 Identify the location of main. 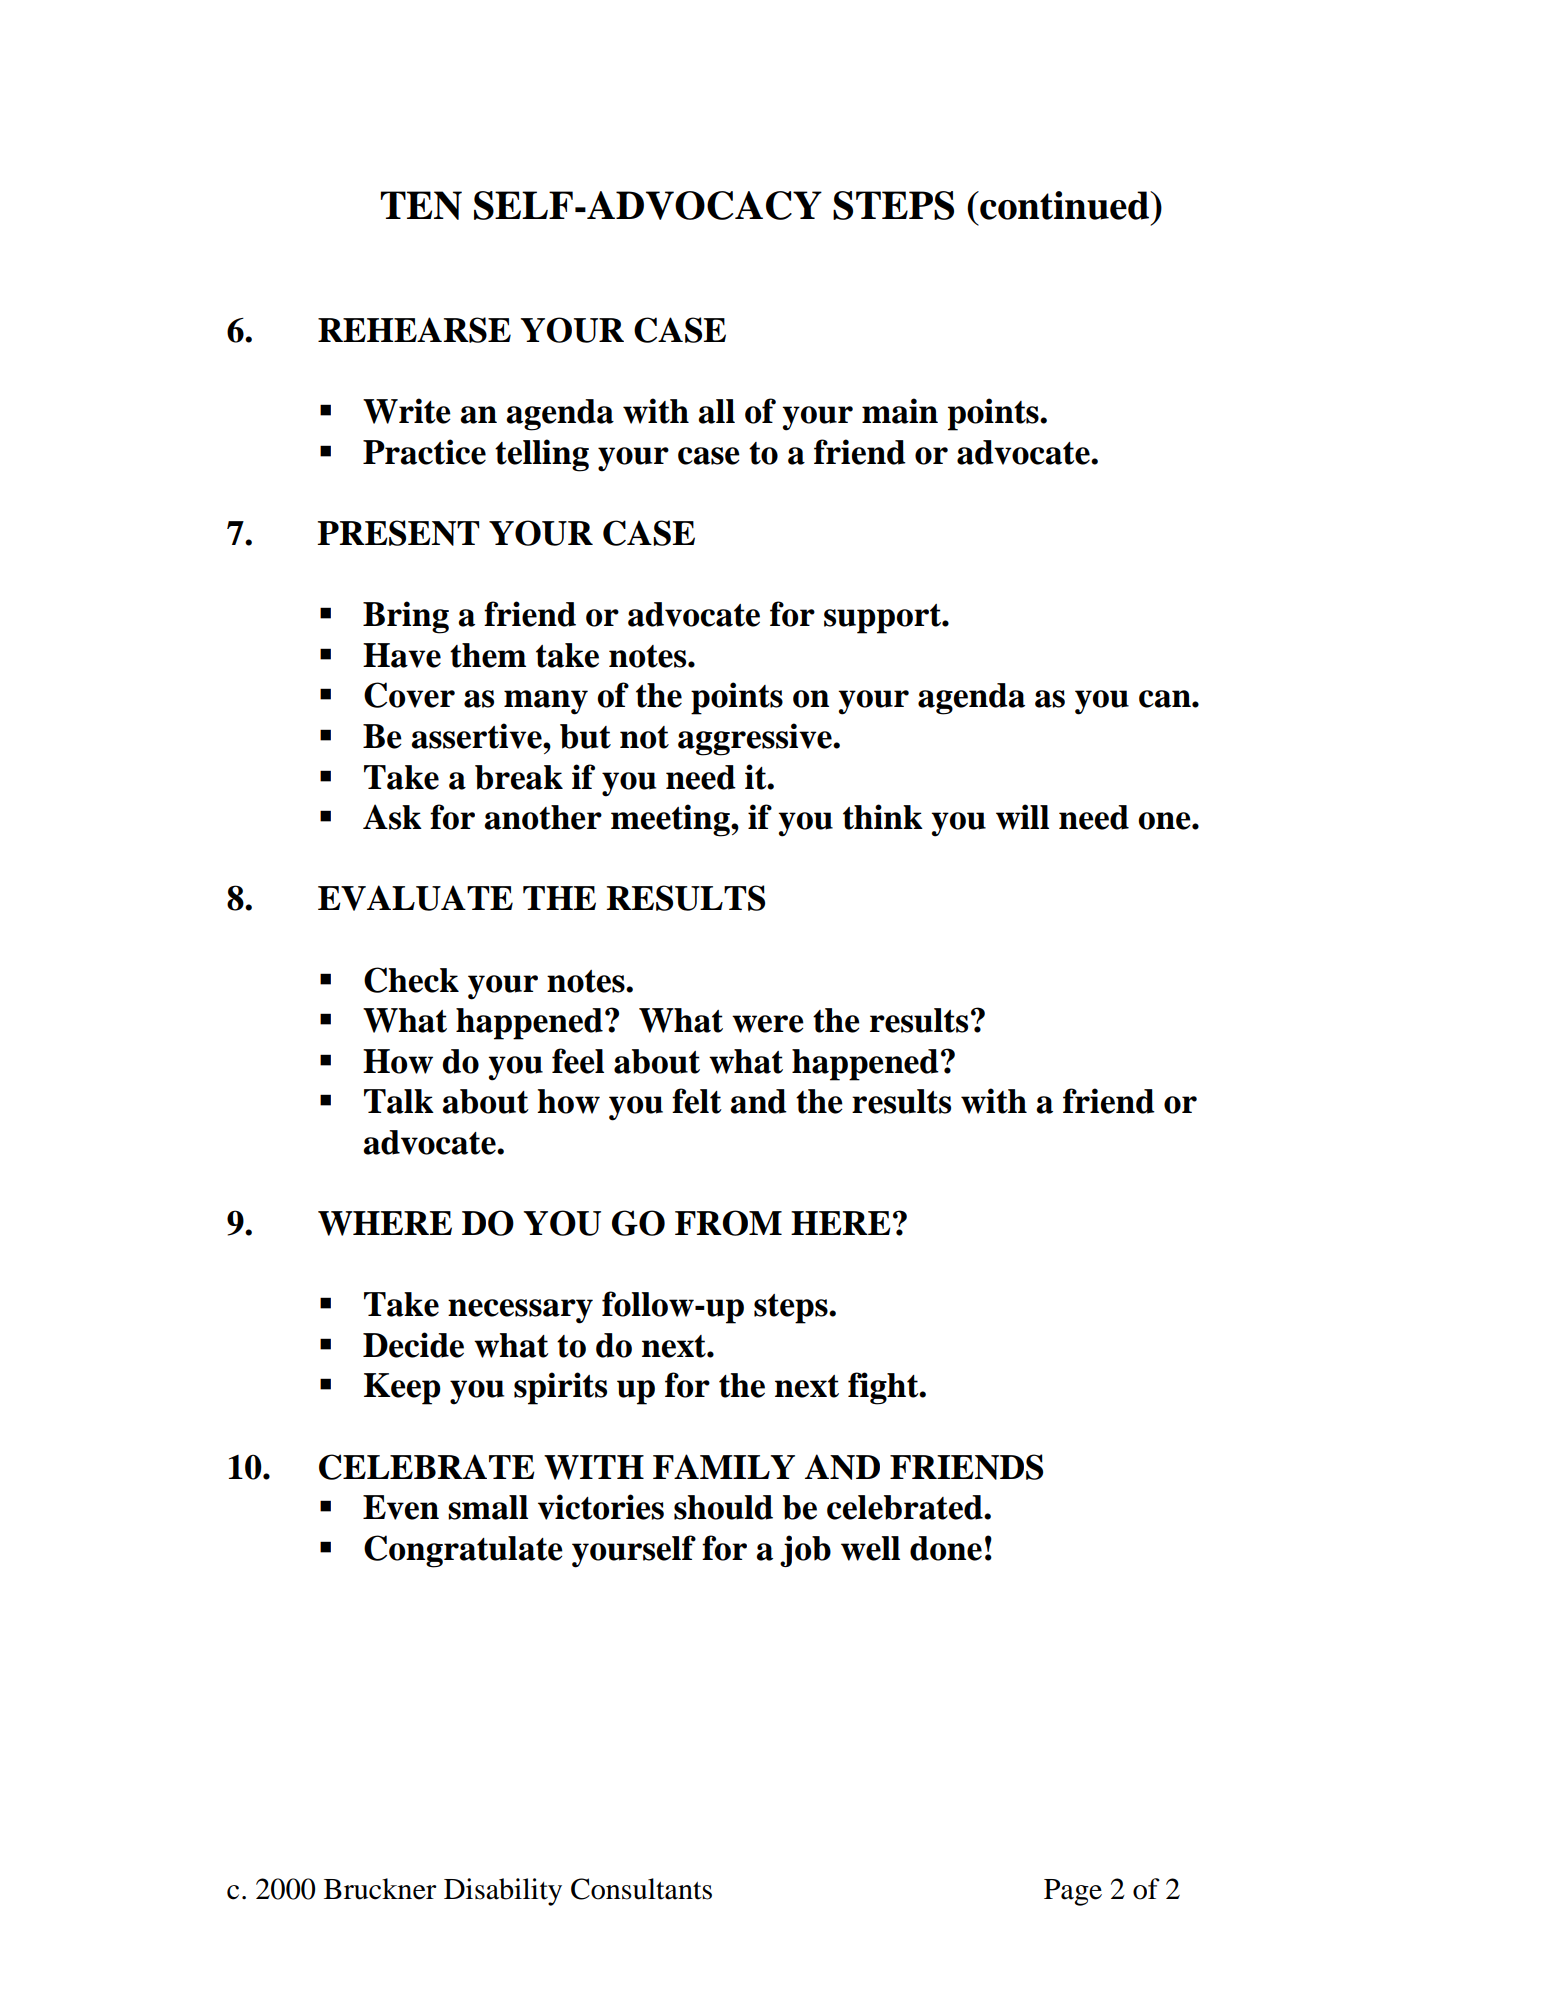
(900, 411).
